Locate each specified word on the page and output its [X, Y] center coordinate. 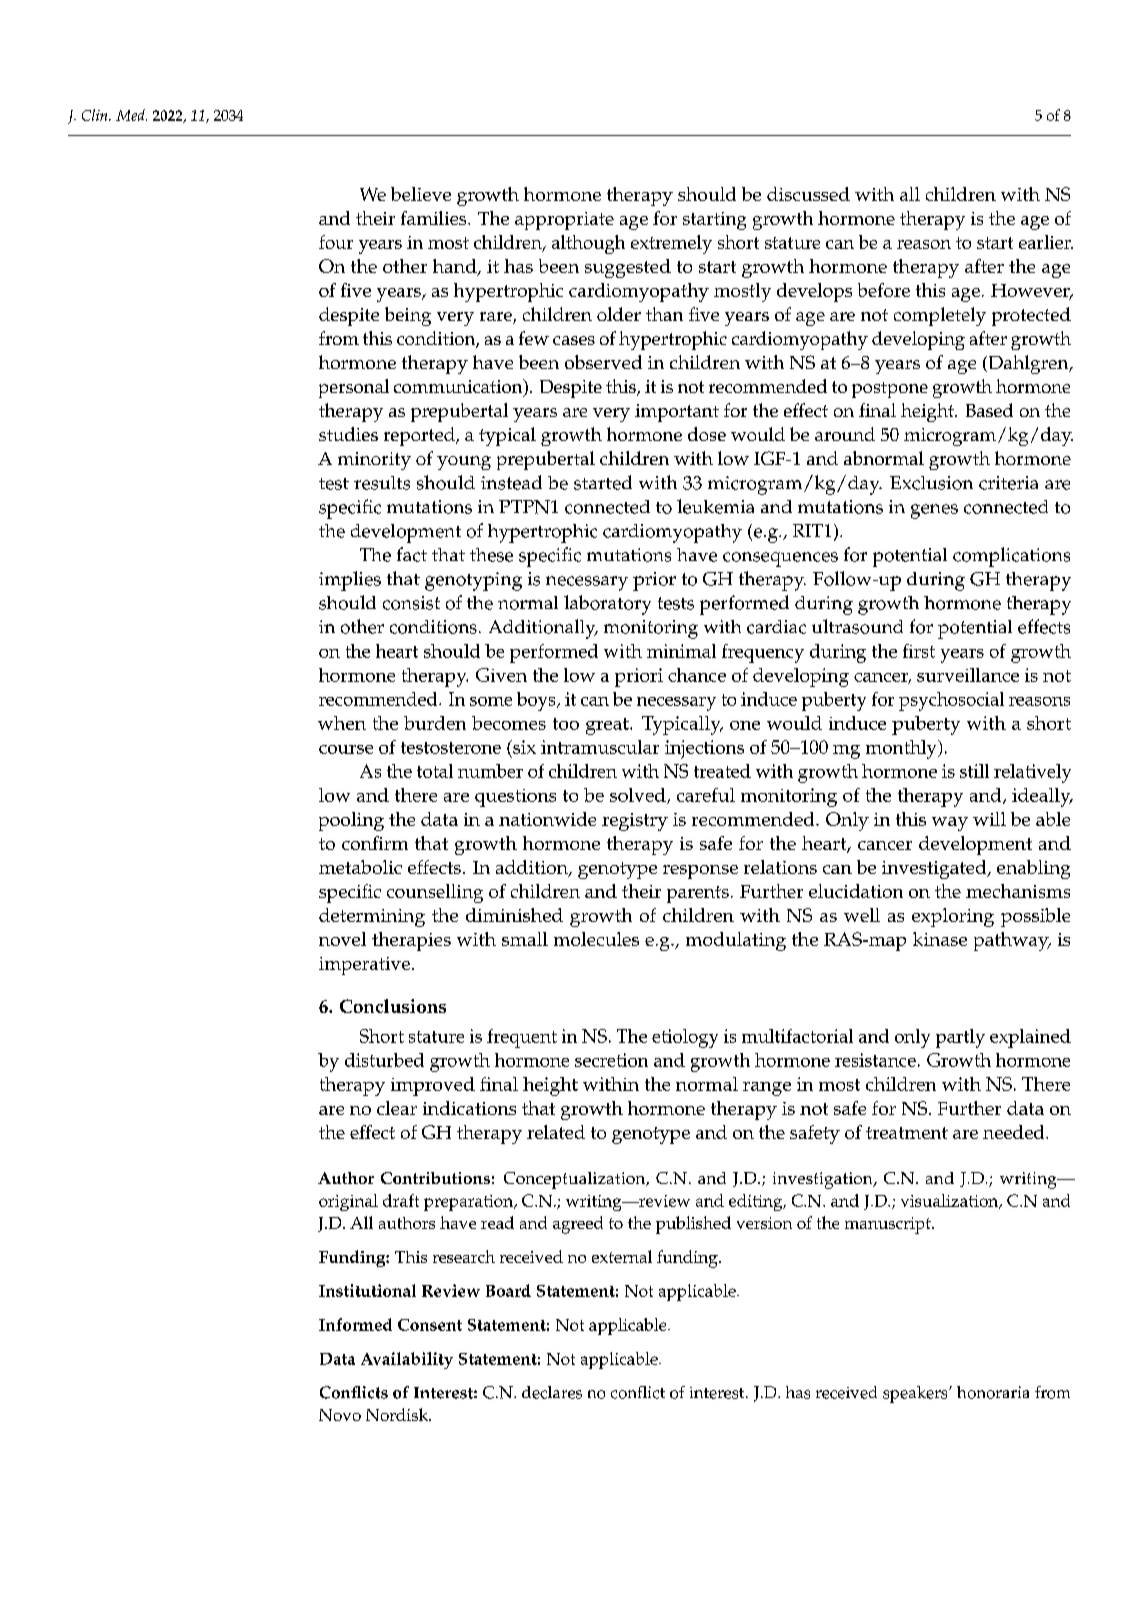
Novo [340, 1415]
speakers [916, 1394]
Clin [96, 115]
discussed [808, 194]
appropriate [564, 221]
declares [552, 1392]
